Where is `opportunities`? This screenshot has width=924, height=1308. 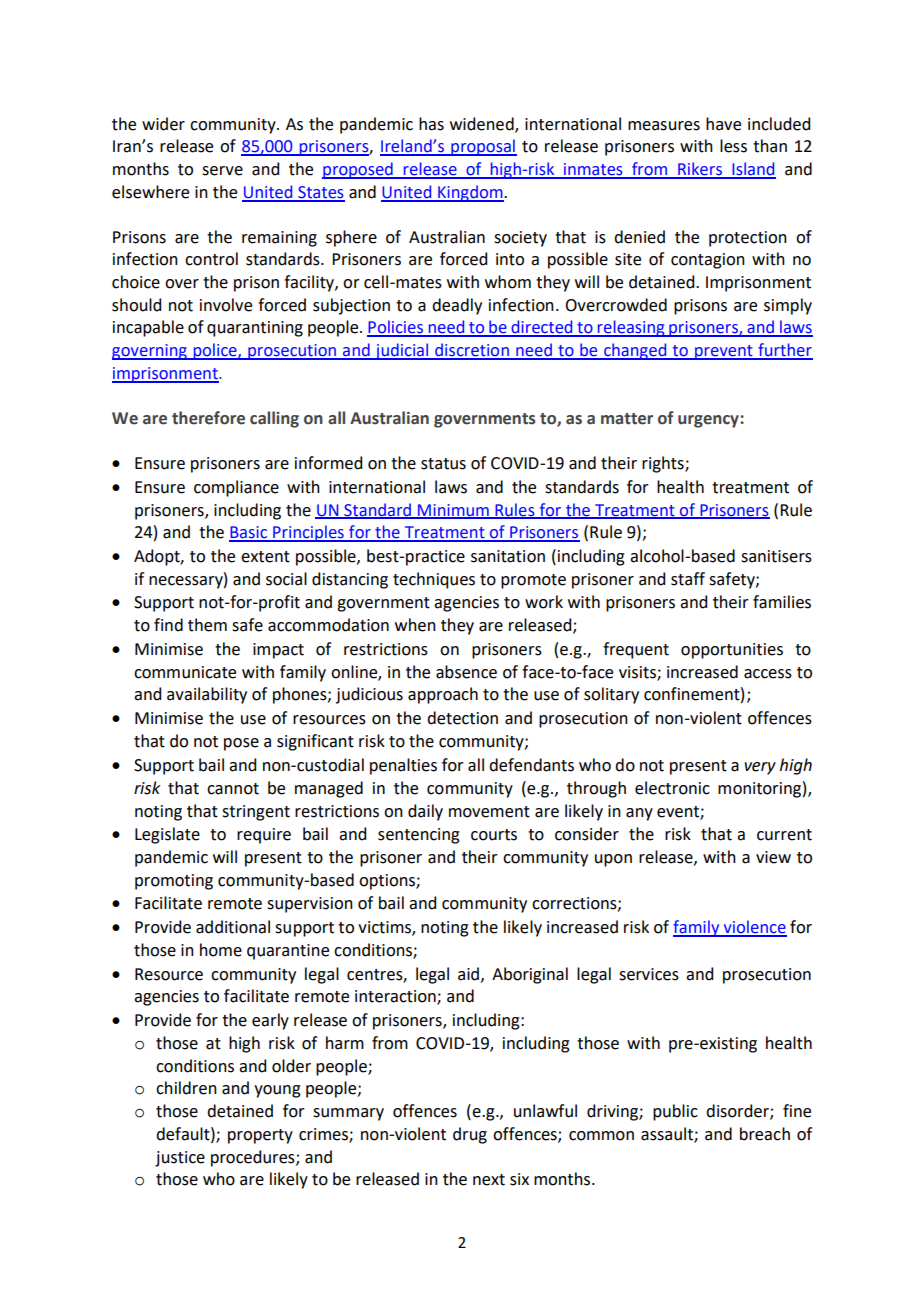 opportunities is located at coordinates (732, 651).
